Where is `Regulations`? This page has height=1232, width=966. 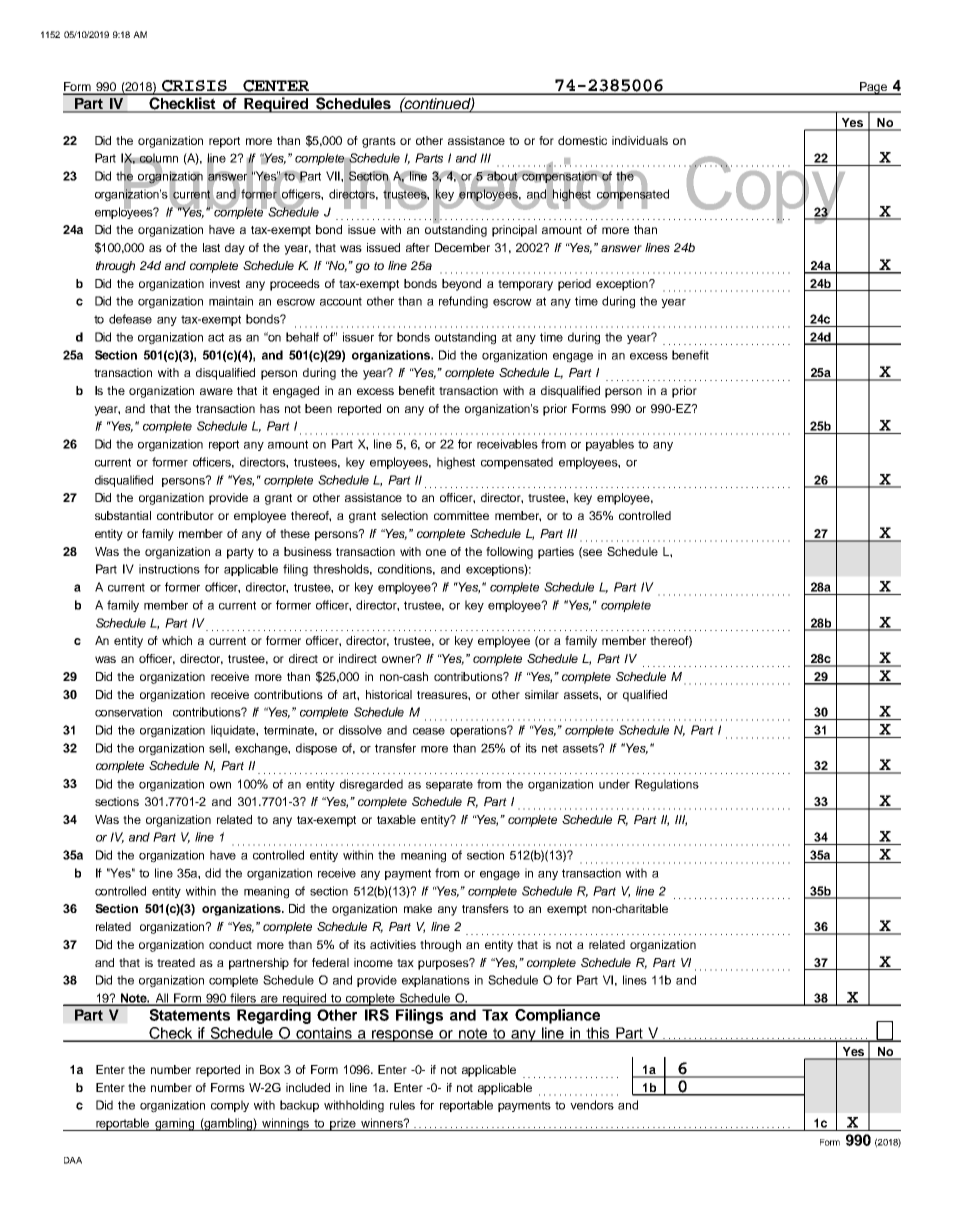
Regulations is located at coordinates (667, 785).
